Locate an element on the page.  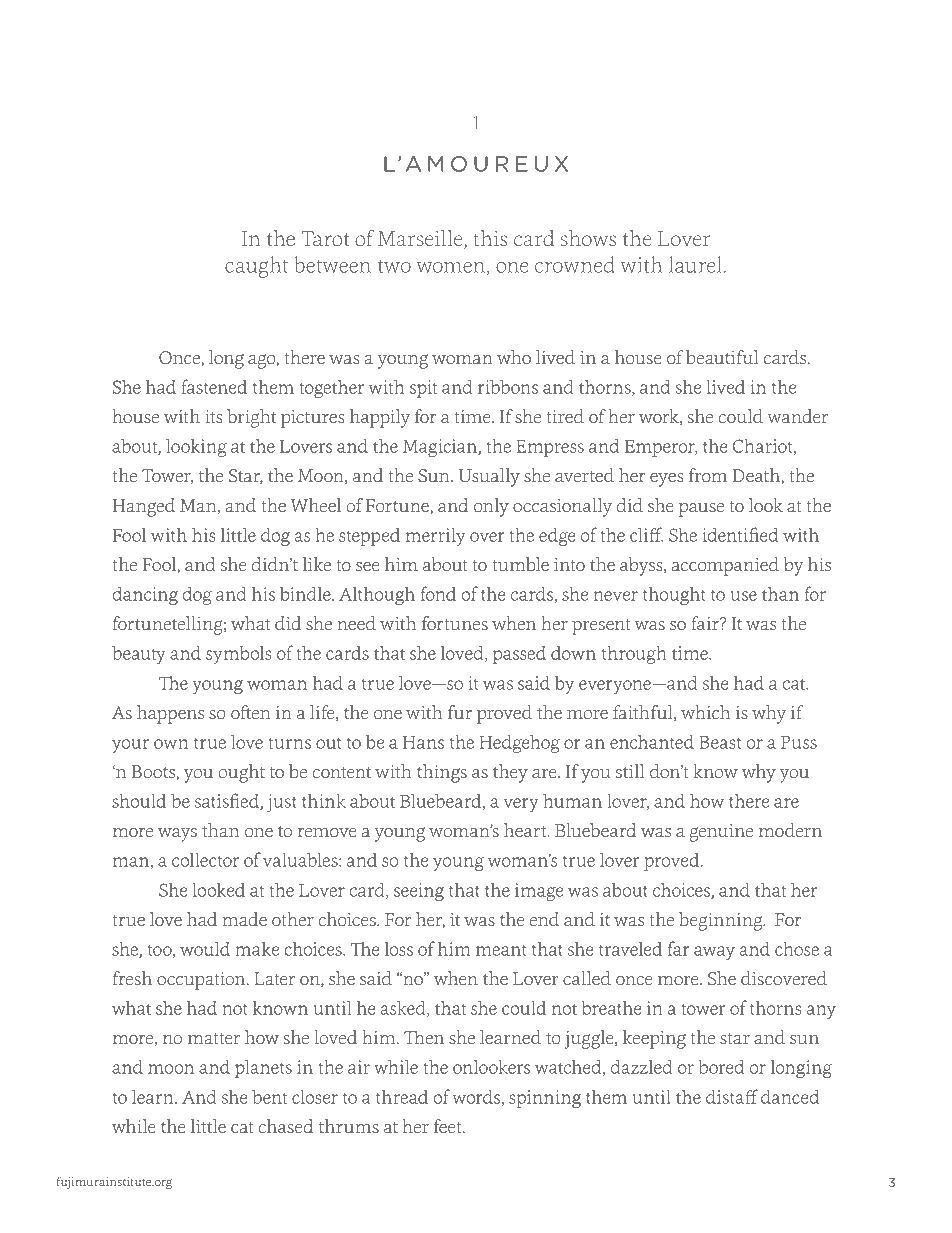
which is located at coordinates (705, 712).
